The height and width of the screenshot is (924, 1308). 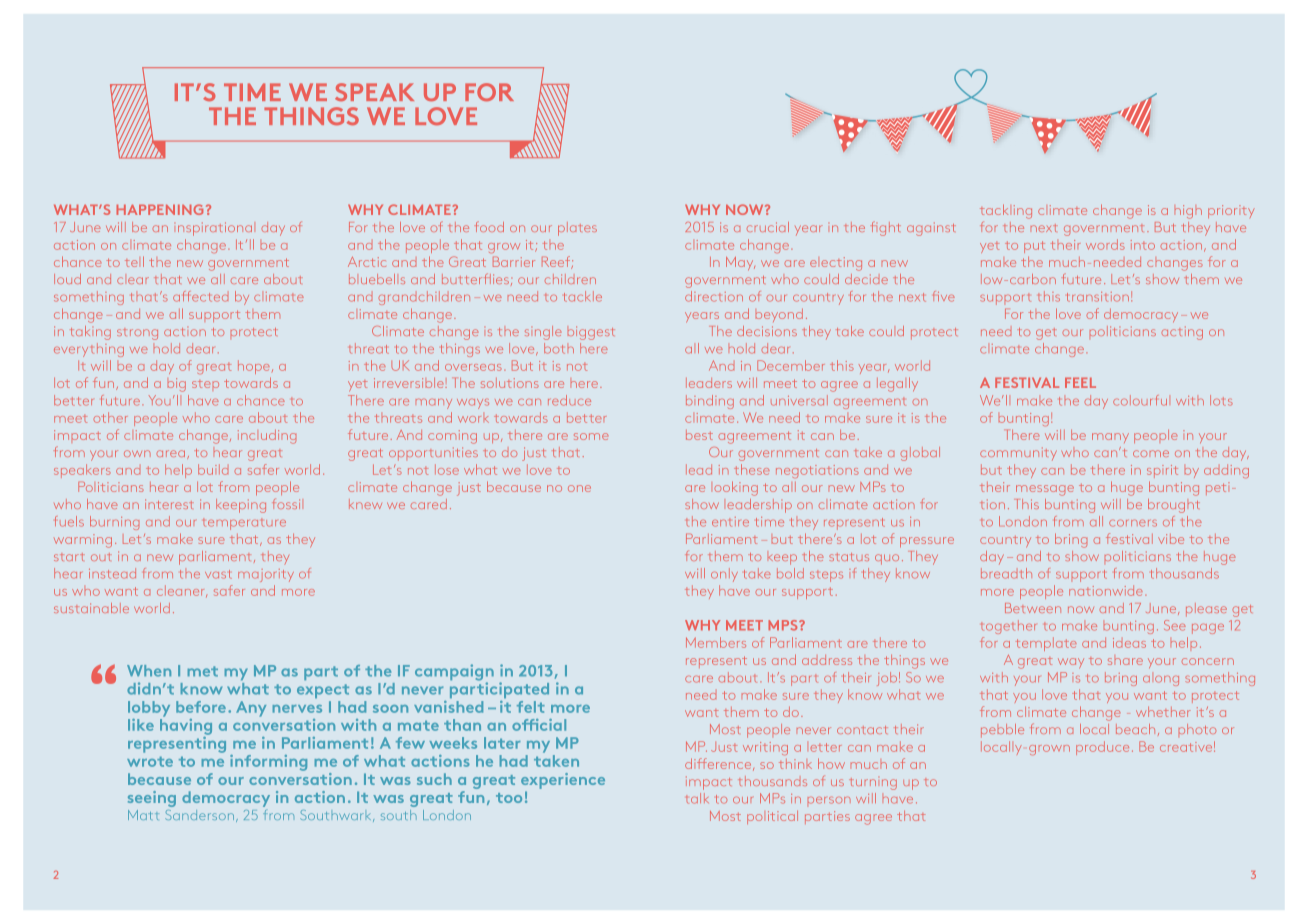 What do you see at coordinates (1102, 748) in the screenshot?
I see `produce` at bounding box center [1102, 748].
